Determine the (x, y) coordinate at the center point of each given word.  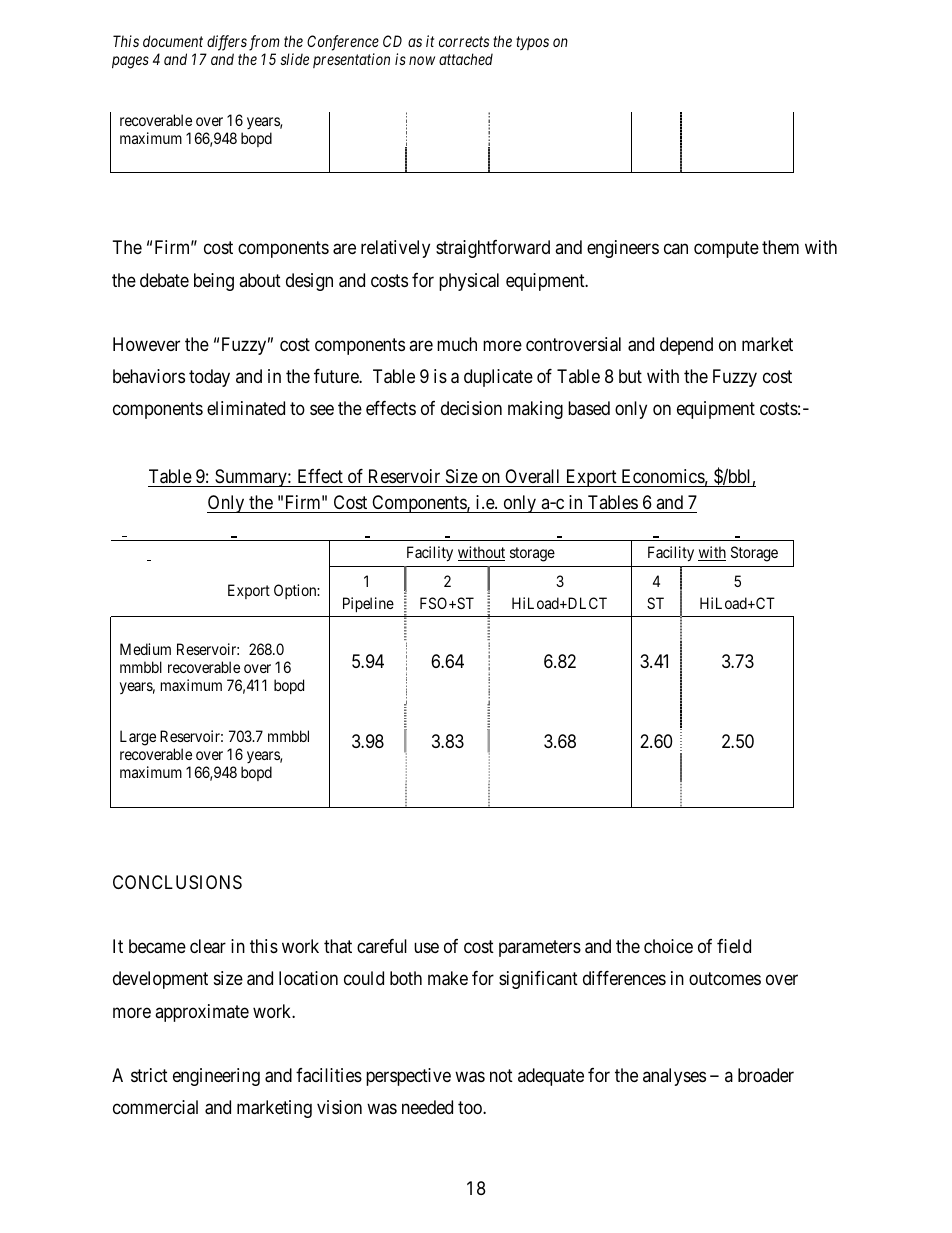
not (501, 1075)
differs (226, 44)
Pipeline (368, 604)
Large (138, 738)
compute (726, 250)
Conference (343, 44)
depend (686, 346)
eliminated (246, 408)
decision (471, 408)
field (734, 946)
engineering (216, 1077)
